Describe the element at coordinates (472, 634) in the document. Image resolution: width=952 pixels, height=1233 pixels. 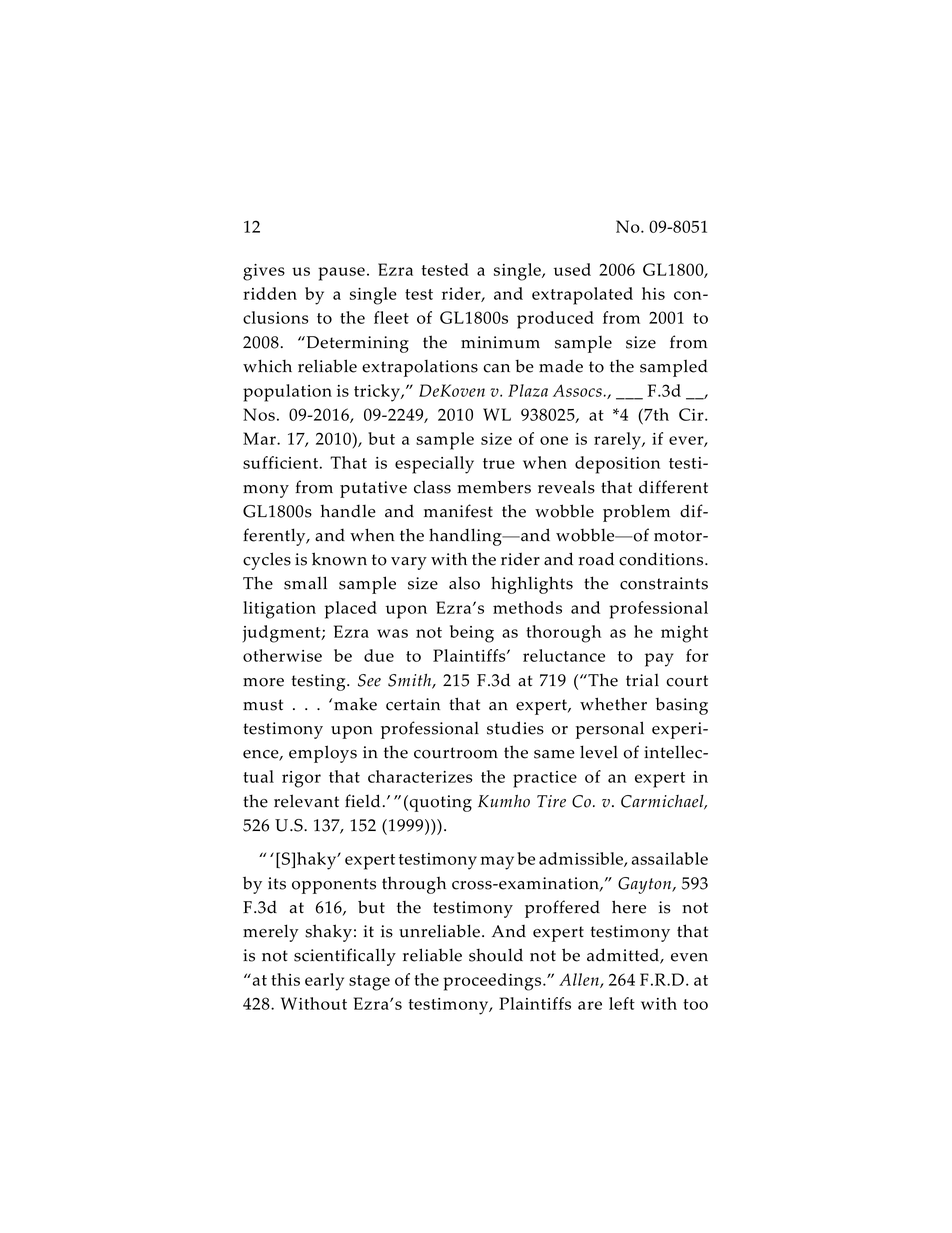
I see `being` at that location.
